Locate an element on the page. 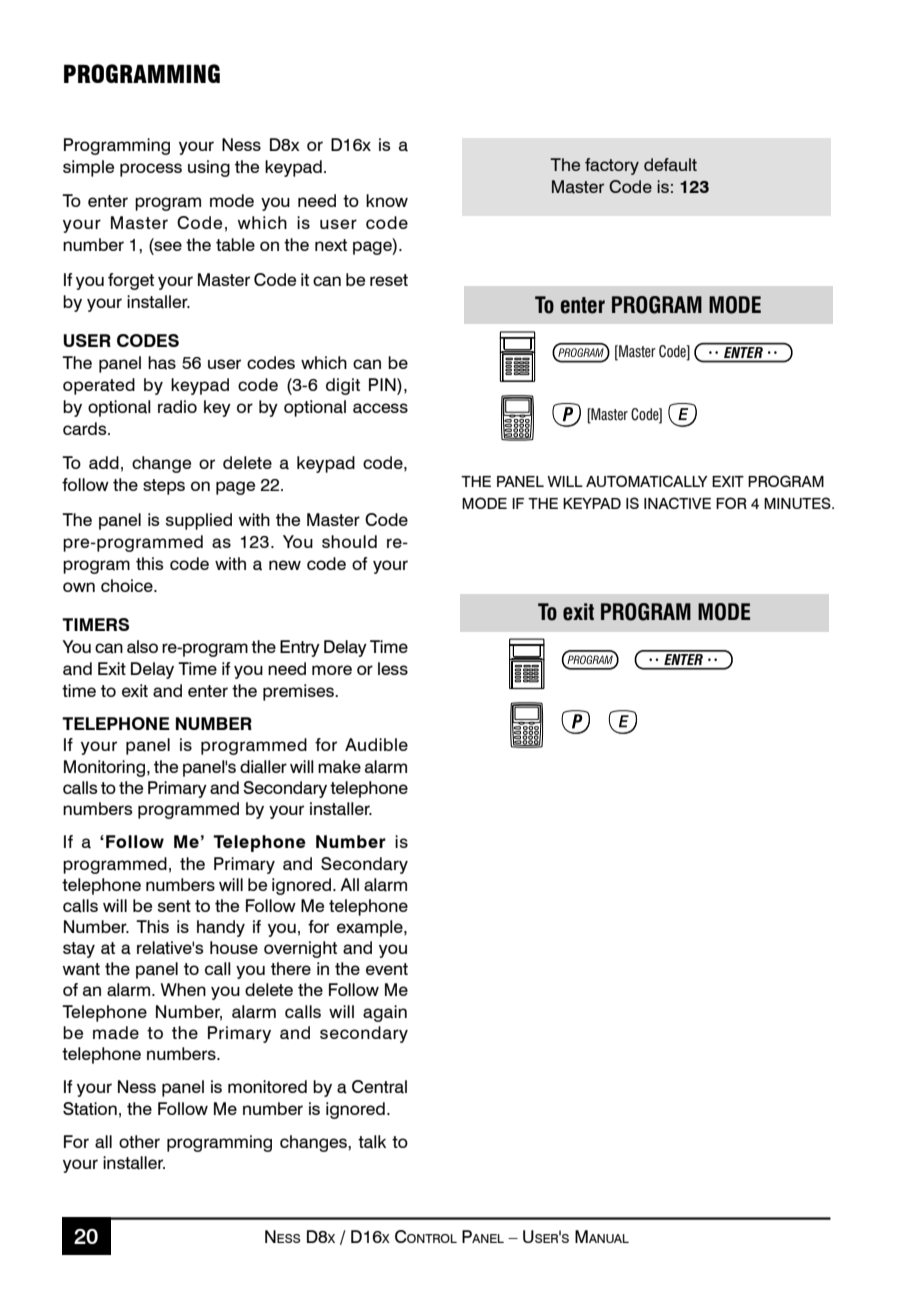 Image resolution: width=924 pixels, height=1311 pixels. less is located at coordinates (393, 668).
